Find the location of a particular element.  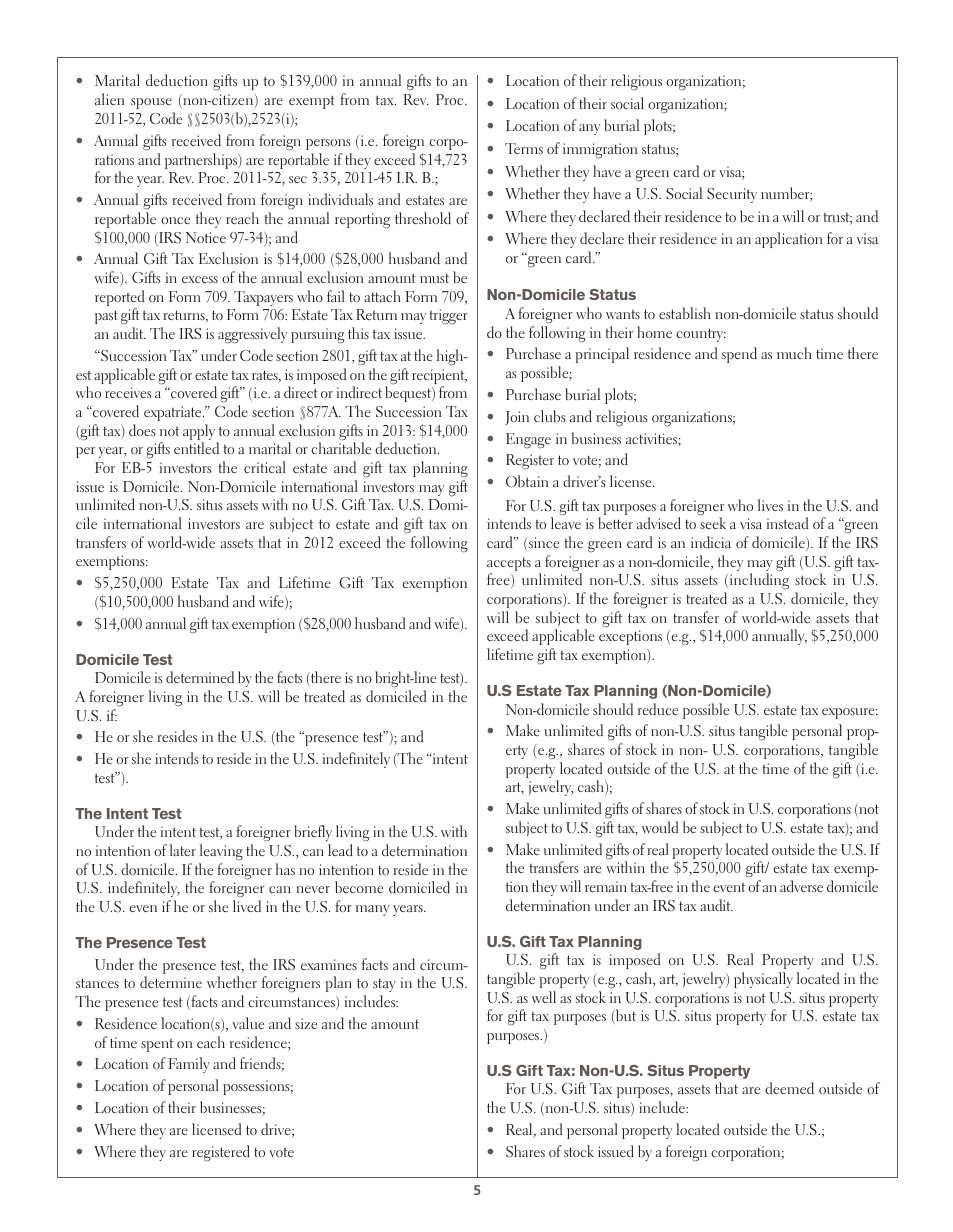

Terms is located at coordinates (524, 148).
